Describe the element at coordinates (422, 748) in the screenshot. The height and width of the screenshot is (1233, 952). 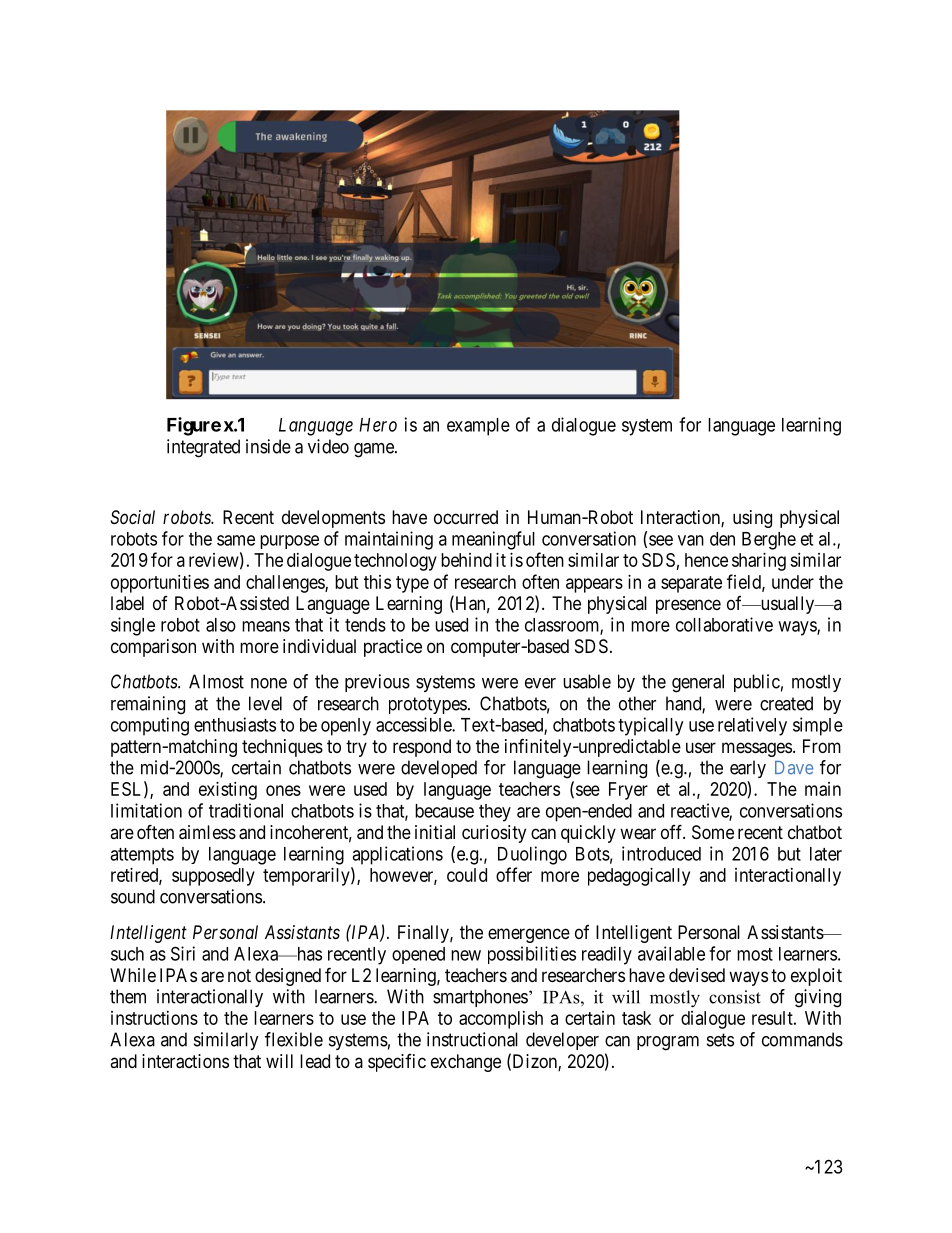
I see `respond` at that location.
